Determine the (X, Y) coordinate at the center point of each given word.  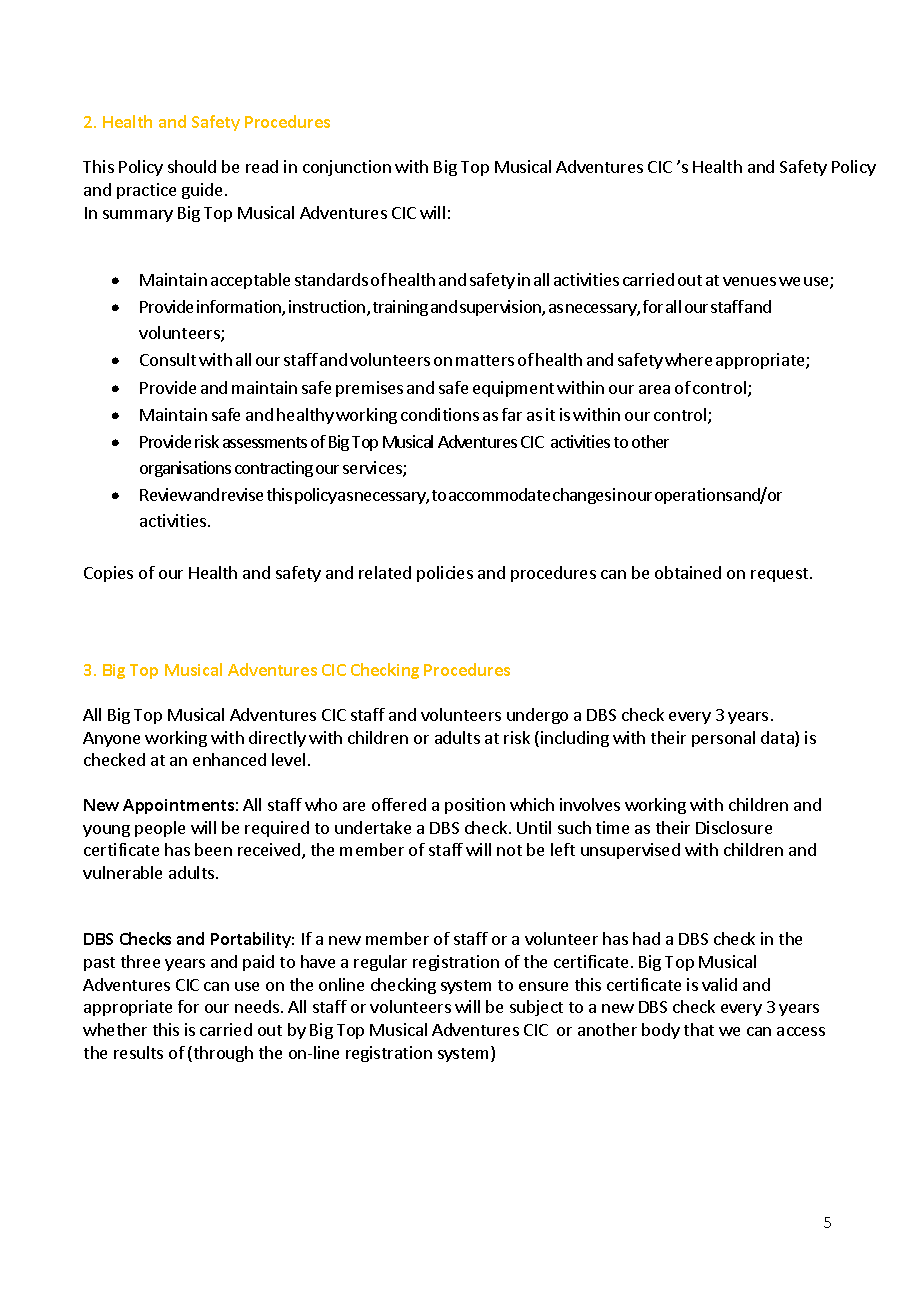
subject (536, 1008)
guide (202, 191)
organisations (185, 469)
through (223, 1054)
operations (693, 496)
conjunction (347, 168)
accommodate (499, 494)
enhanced (229, 759)
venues (749, 281)
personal (723, 739)
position (475, 806)
